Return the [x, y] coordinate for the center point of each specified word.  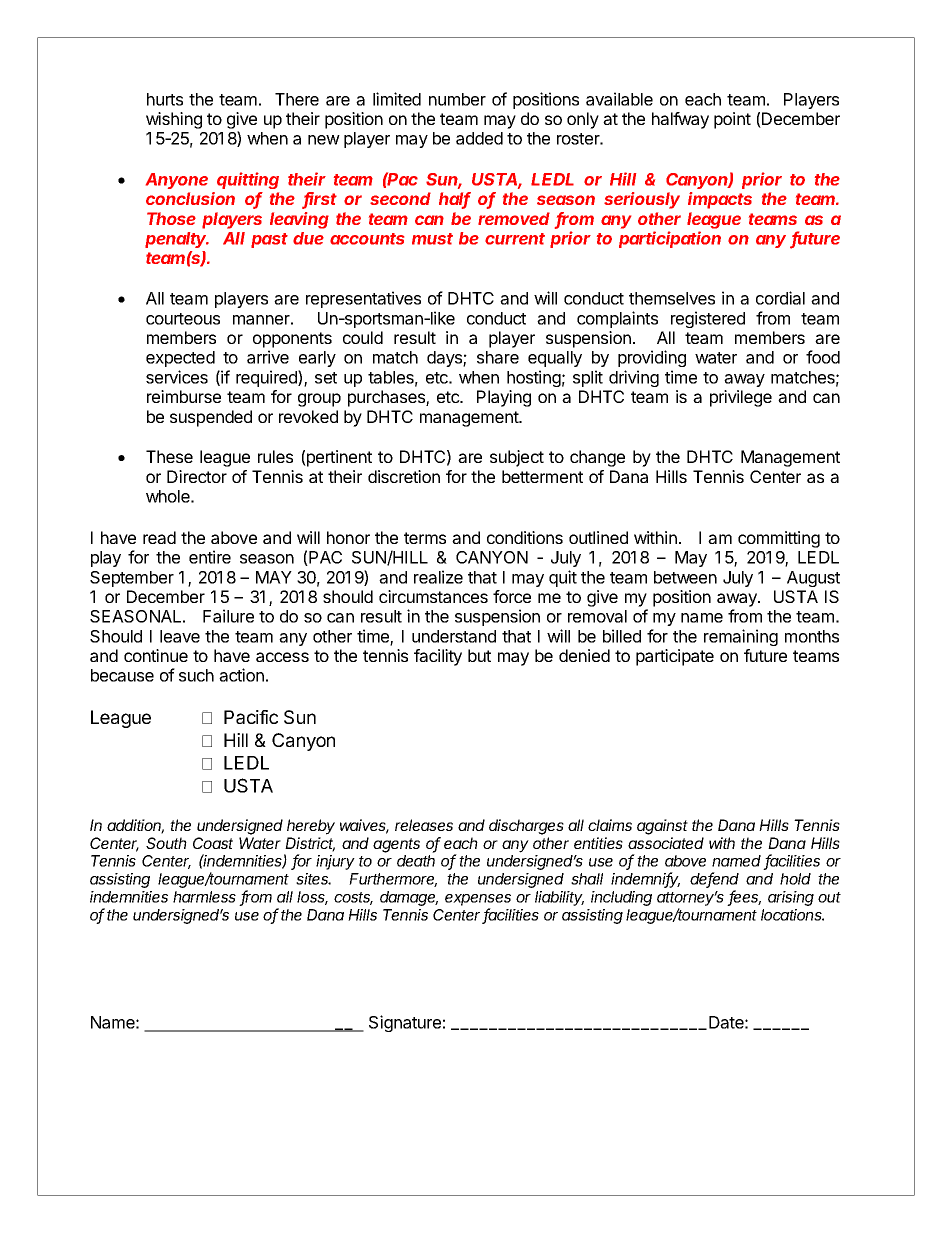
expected [180, 359]
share [498, 357]
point [732, 120]
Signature [405, 1023]
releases [424, 825]
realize [438, 577]
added [479, 138]
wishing [174, 120]
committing [779, 539]
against [662, 827]
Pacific [251, 717]
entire [210, 557]
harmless [204, 897]
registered [708, 319]
